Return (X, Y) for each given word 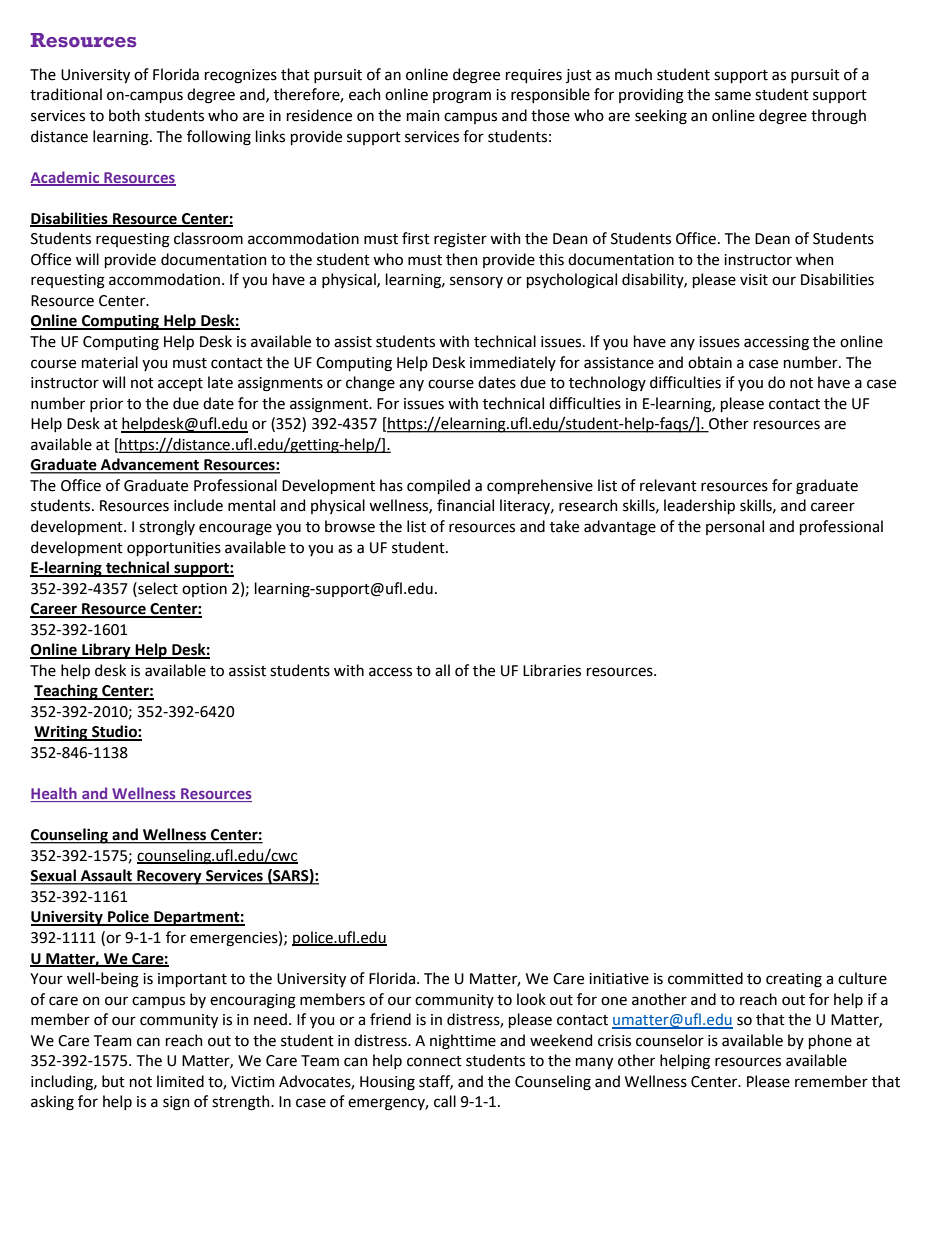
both (124, 115)
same (733, 96)
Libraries (552, 670)
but (113, 1081)
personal (735, 527)
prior (106, 405)
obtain (710, 362)
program (462, 97)
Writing (62, 733)
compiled (438, 486)
